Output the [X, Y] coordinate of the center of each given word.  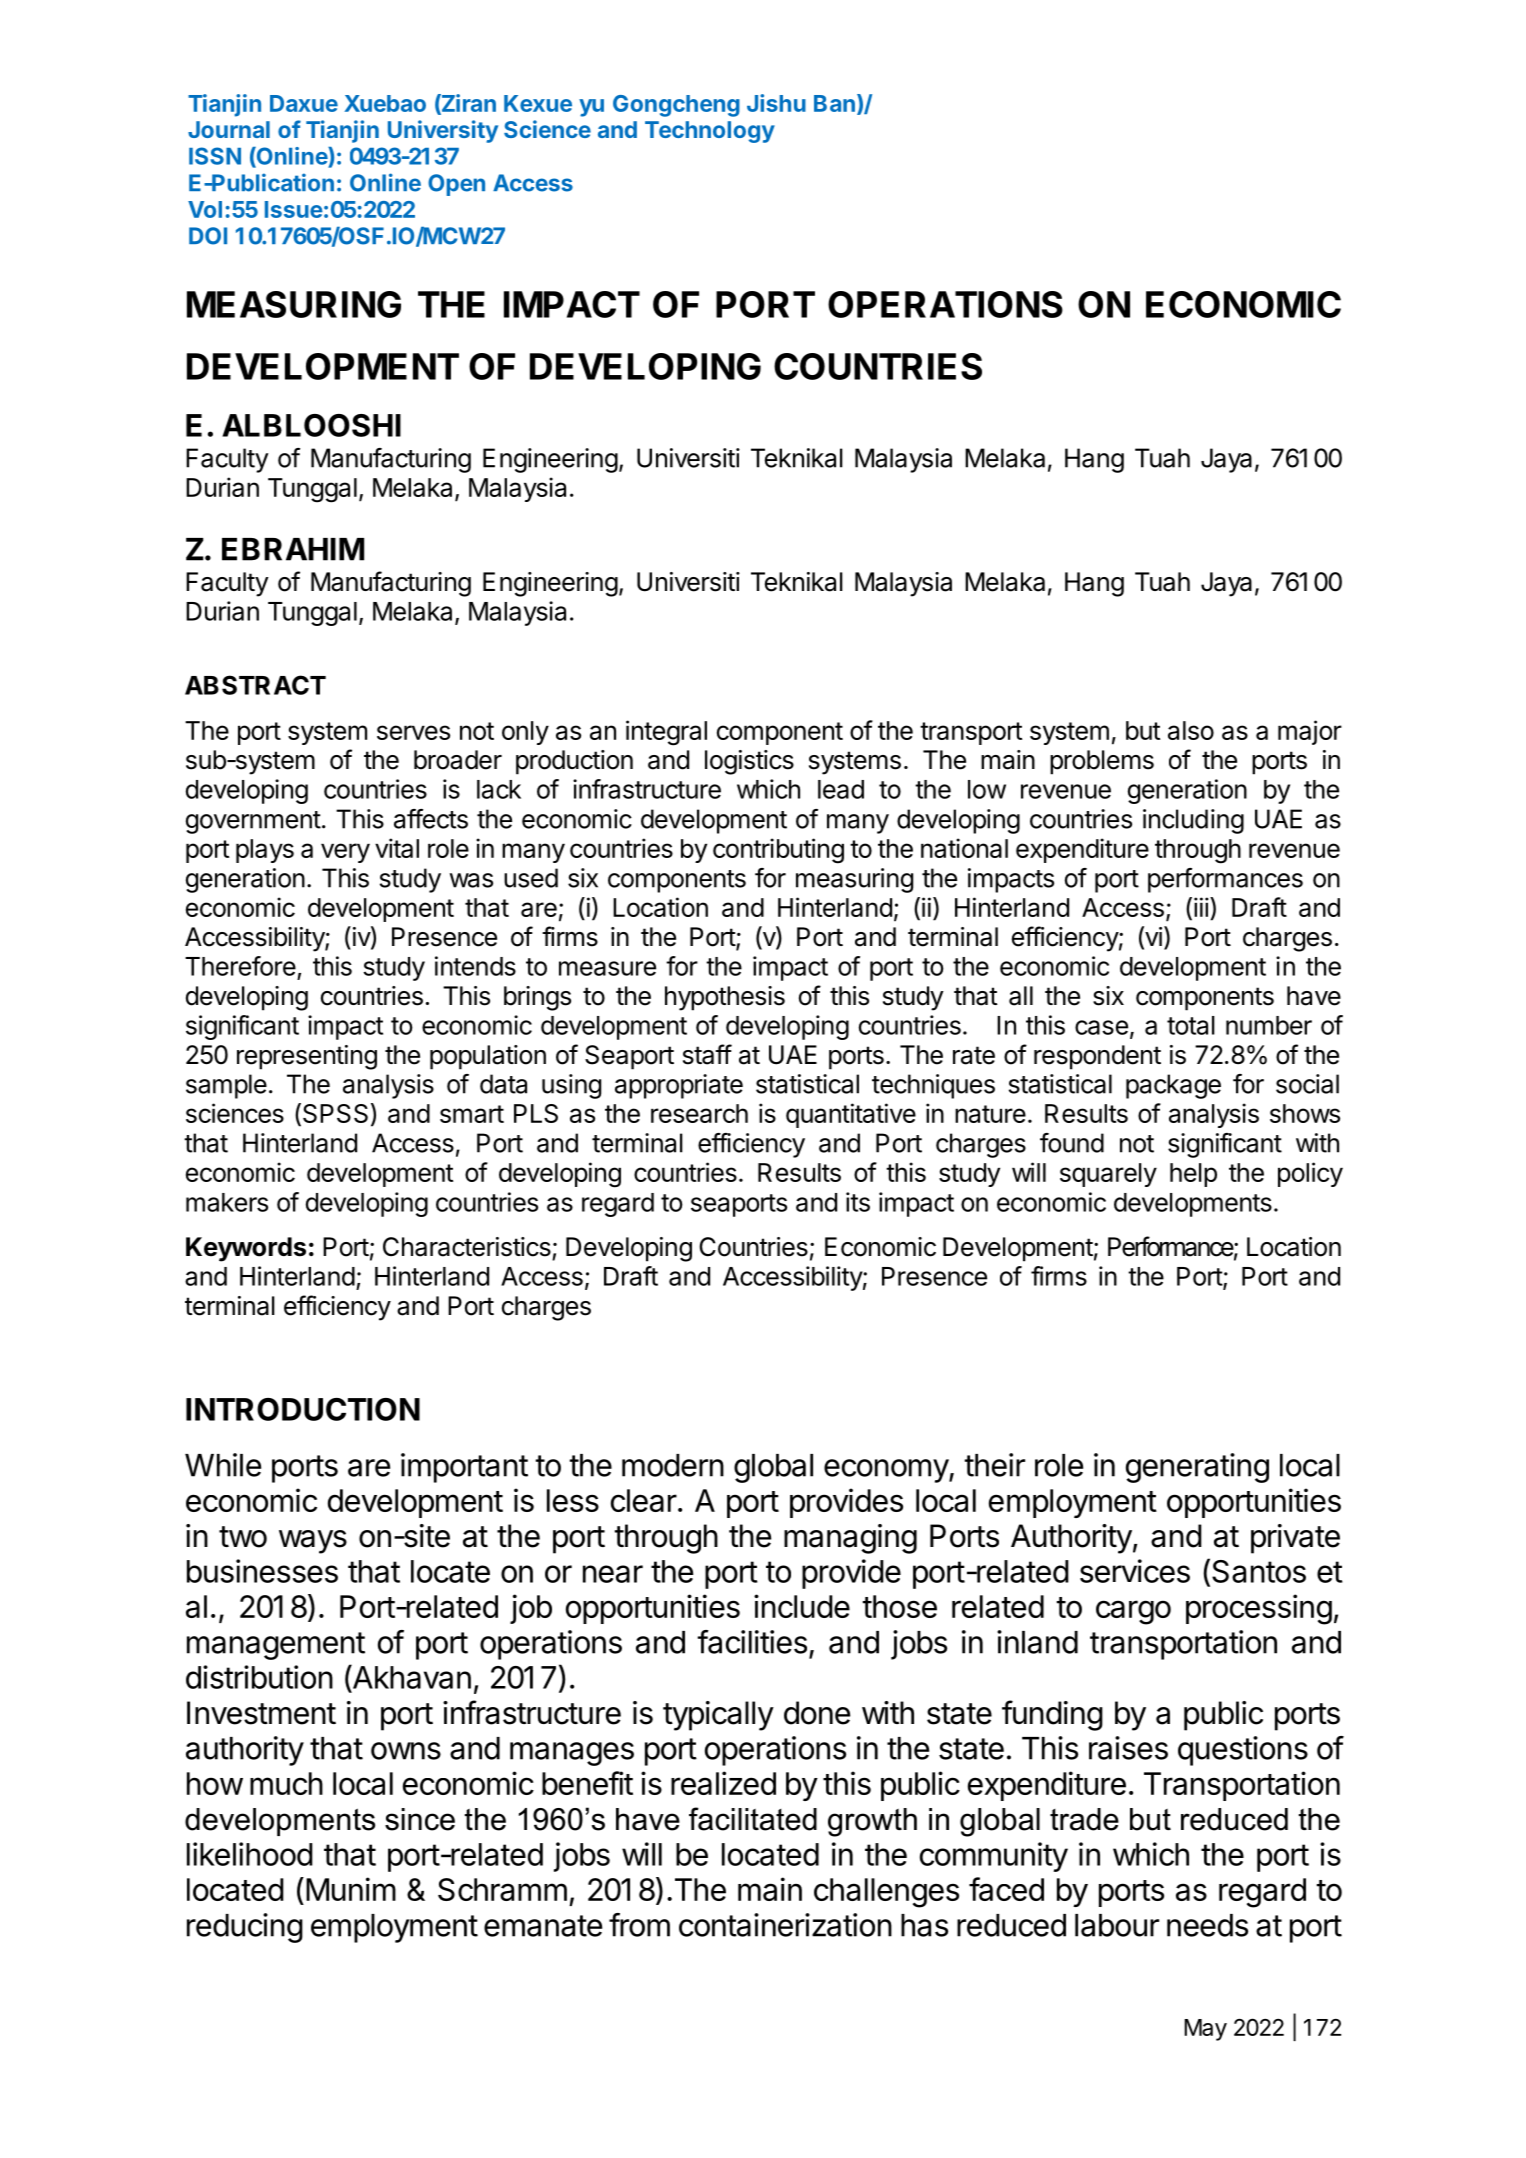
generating [1197, 1468]
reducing [245, 1928]
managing [850, 1539]
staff [707, 1054]
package [1173, 1086]
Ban [834, 103]
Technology [710, 132]
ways [313, 1542]
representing [307, 1057]
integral [666, 733]
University [443, 131]
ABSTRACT [255, 685]
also [1191, 730]
